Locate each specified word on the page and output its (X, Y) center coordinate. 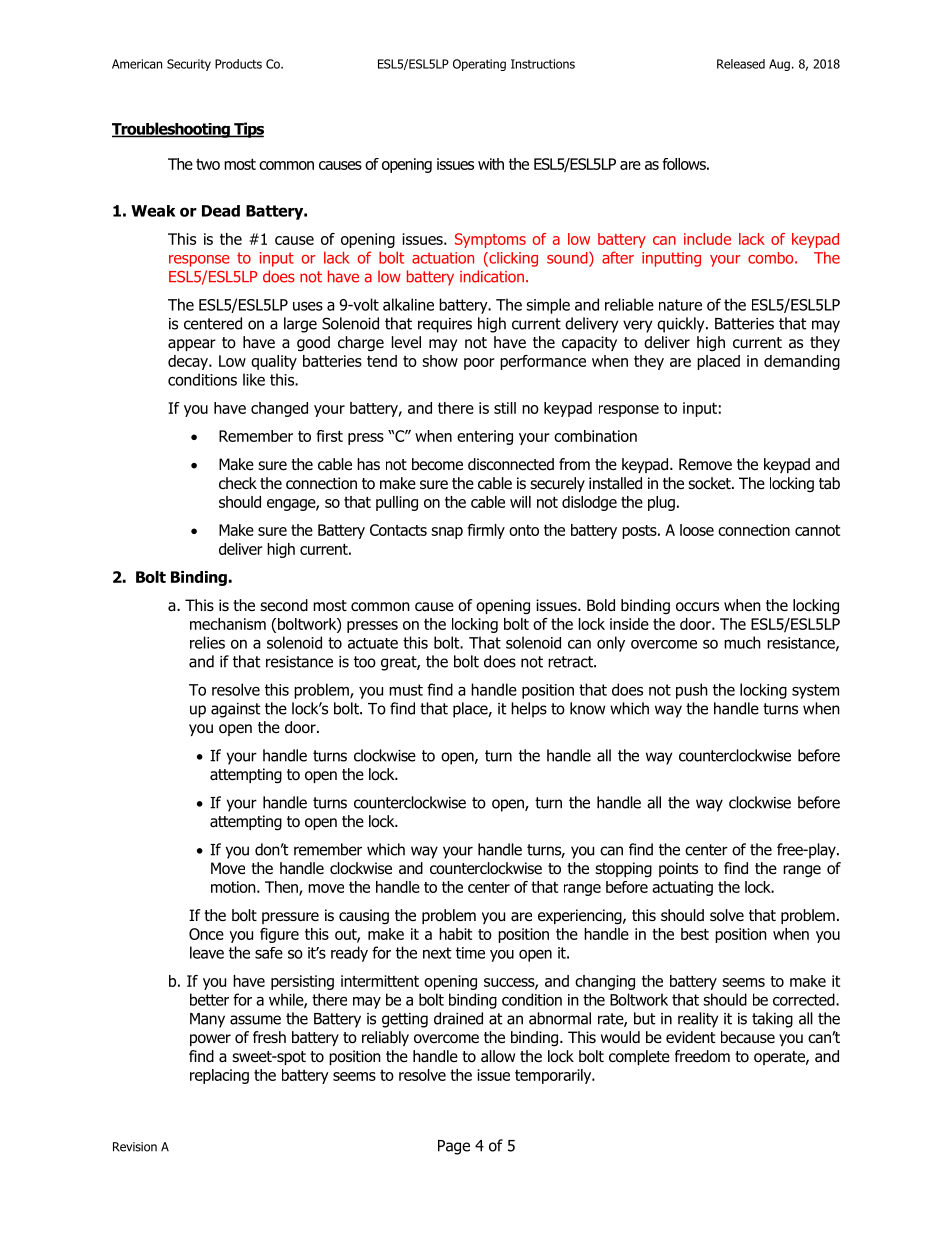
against (235, 710)
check (238, 483)
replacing (219, 1076)
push (692, 691)
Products (238, 64)
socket (710, 483)
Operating (479, 65)
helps (529, 710)
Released (741, 64)
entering (485, 437)
